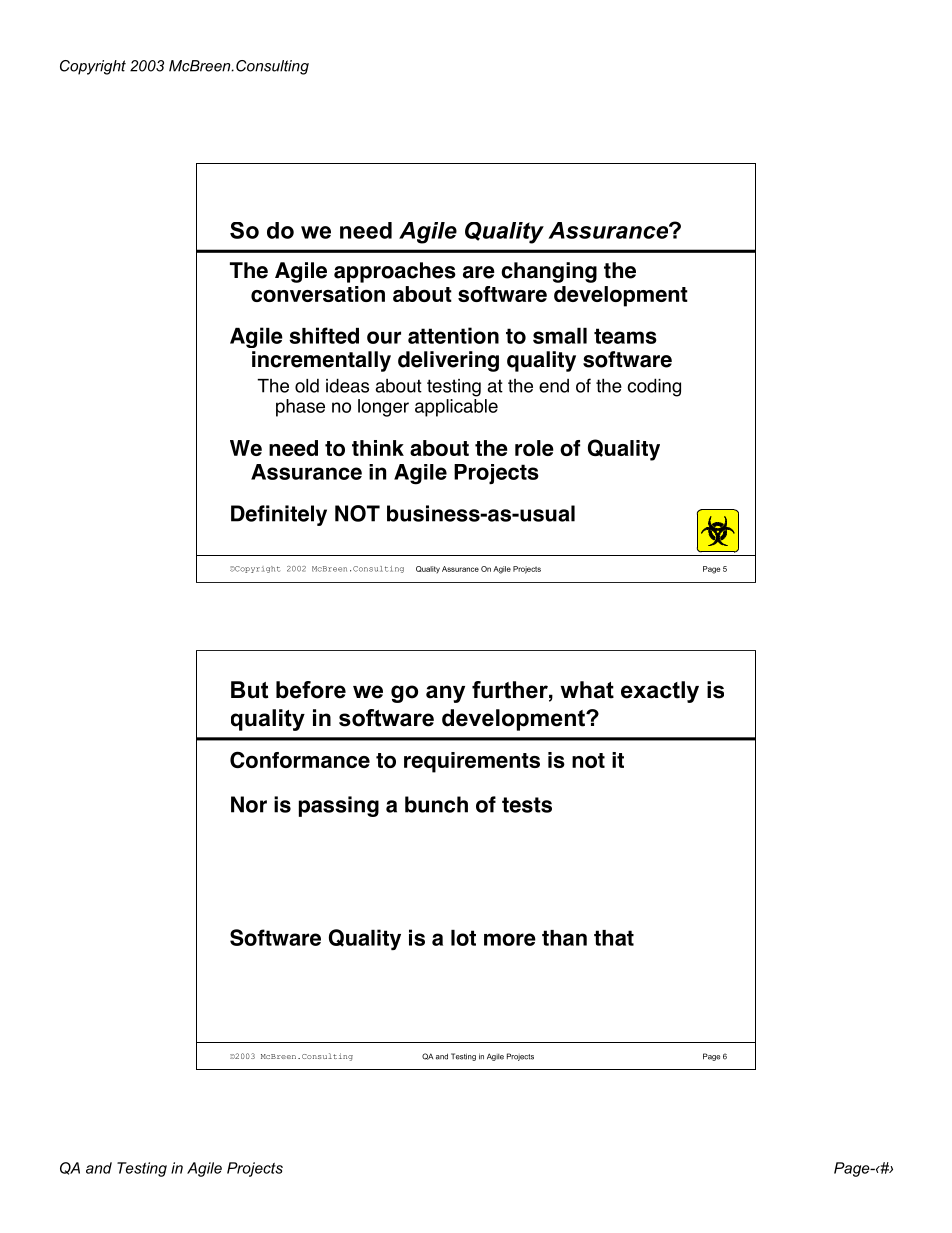  I want to click on what, so click(587, 690).
